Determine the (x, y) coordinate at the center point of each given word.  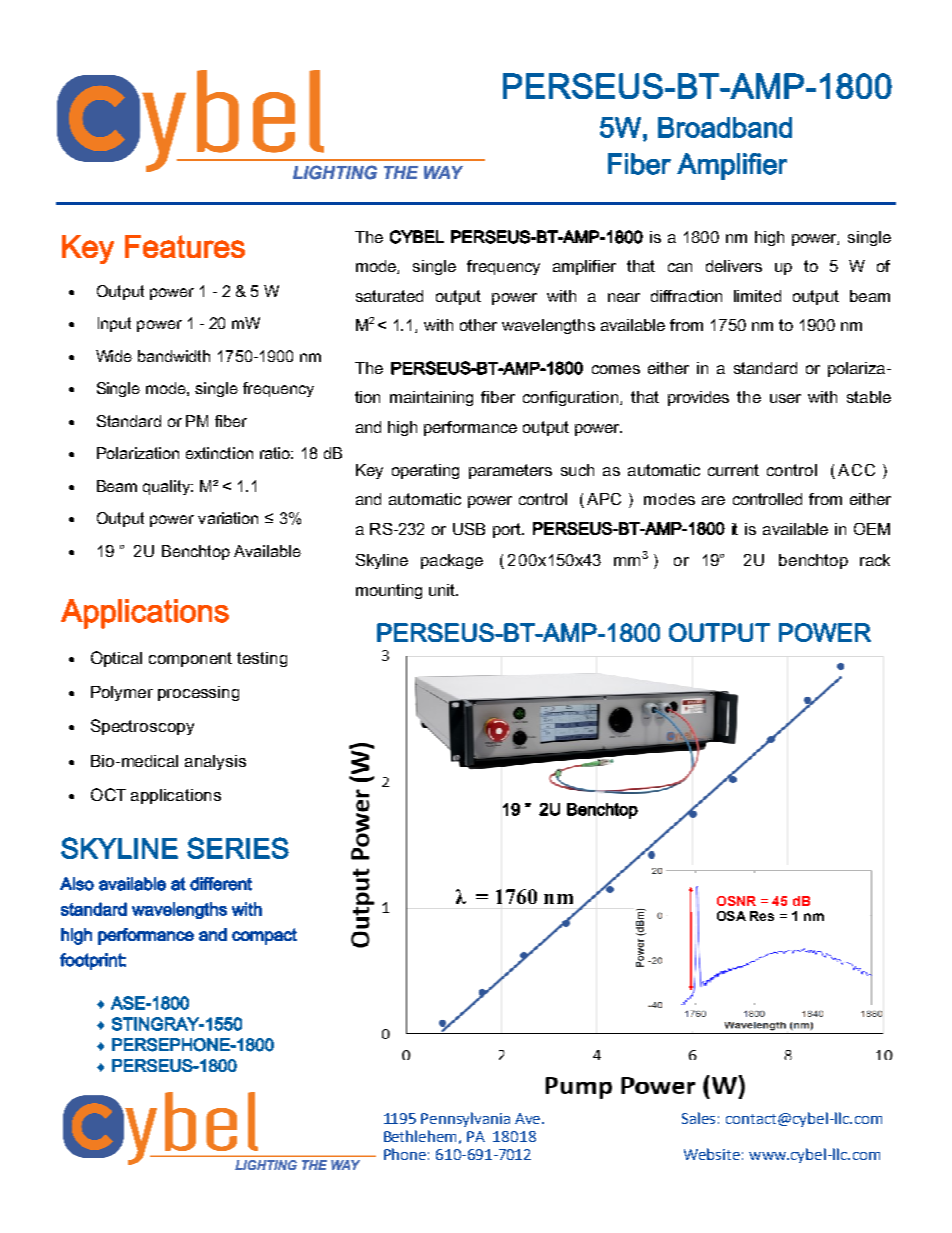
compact (264, 936)
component (190, 659)
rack (875, 560)
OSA (731, 916)
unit (443, 590)
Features (185, 246)
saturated (389, 296)
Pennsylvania (465, 1119)
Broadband (725, 127)
